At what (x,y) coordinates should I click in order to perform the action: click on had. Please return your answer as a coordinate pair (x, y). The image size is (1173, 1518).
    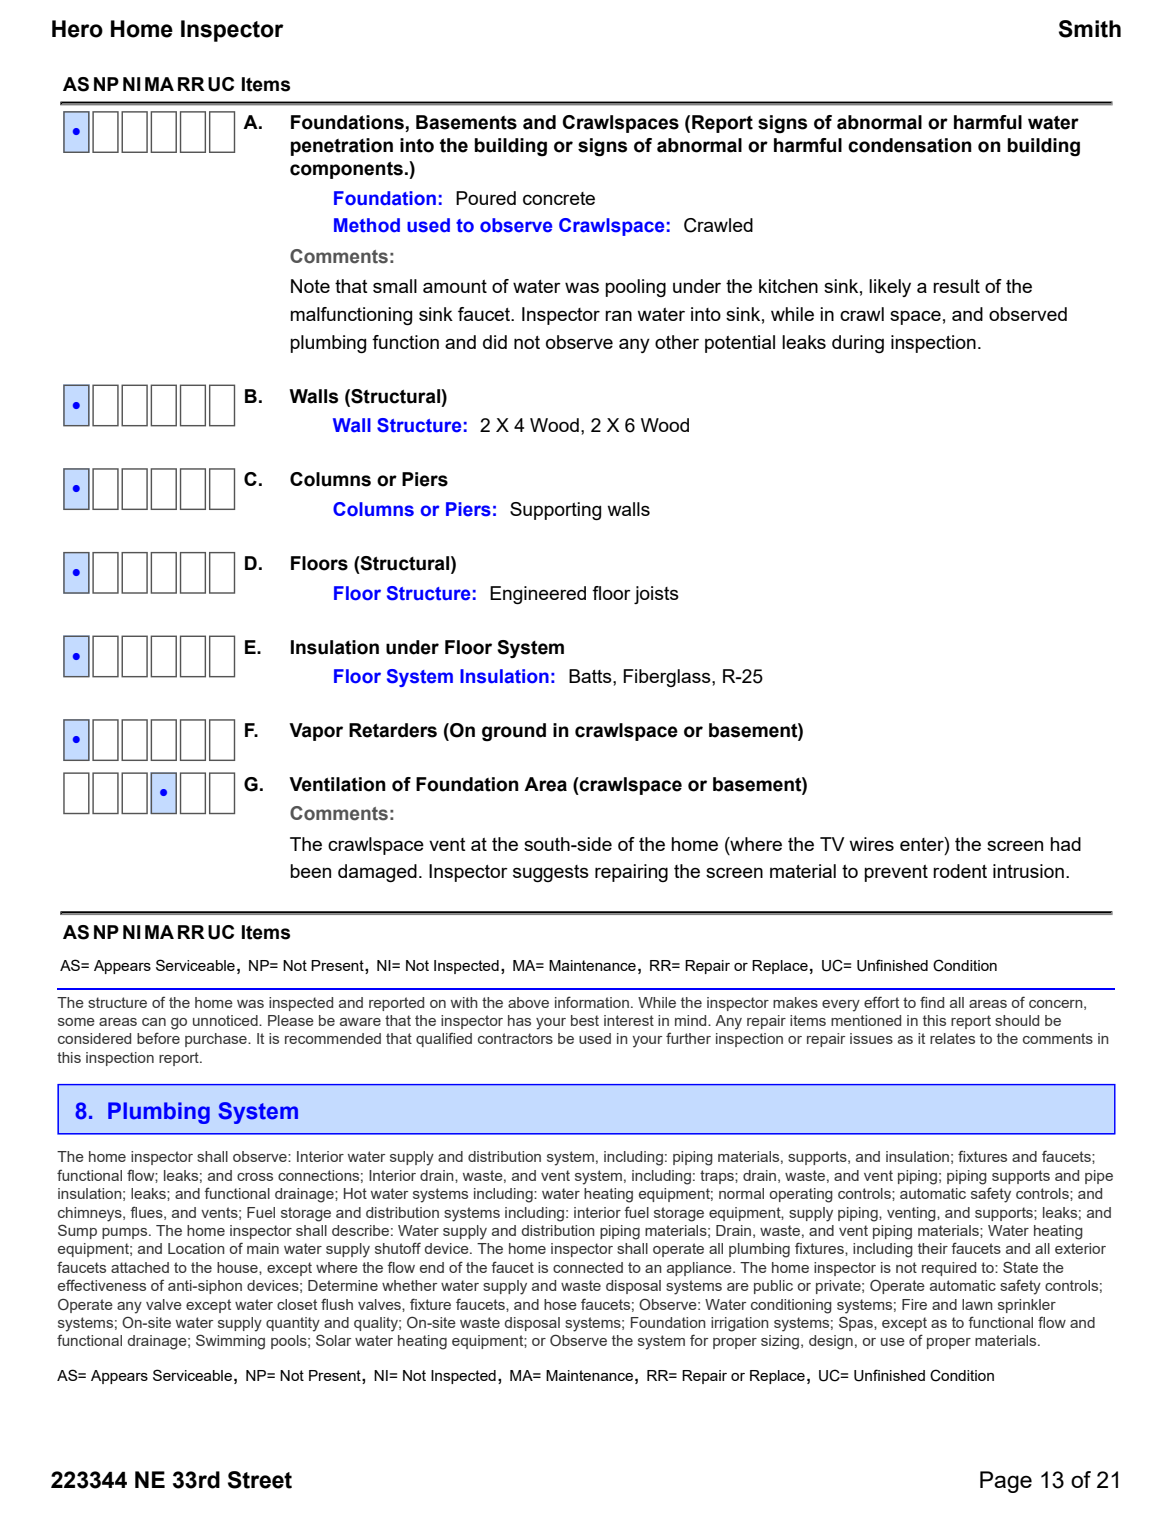
    Looking at the image, I should click on (1065, 844).
